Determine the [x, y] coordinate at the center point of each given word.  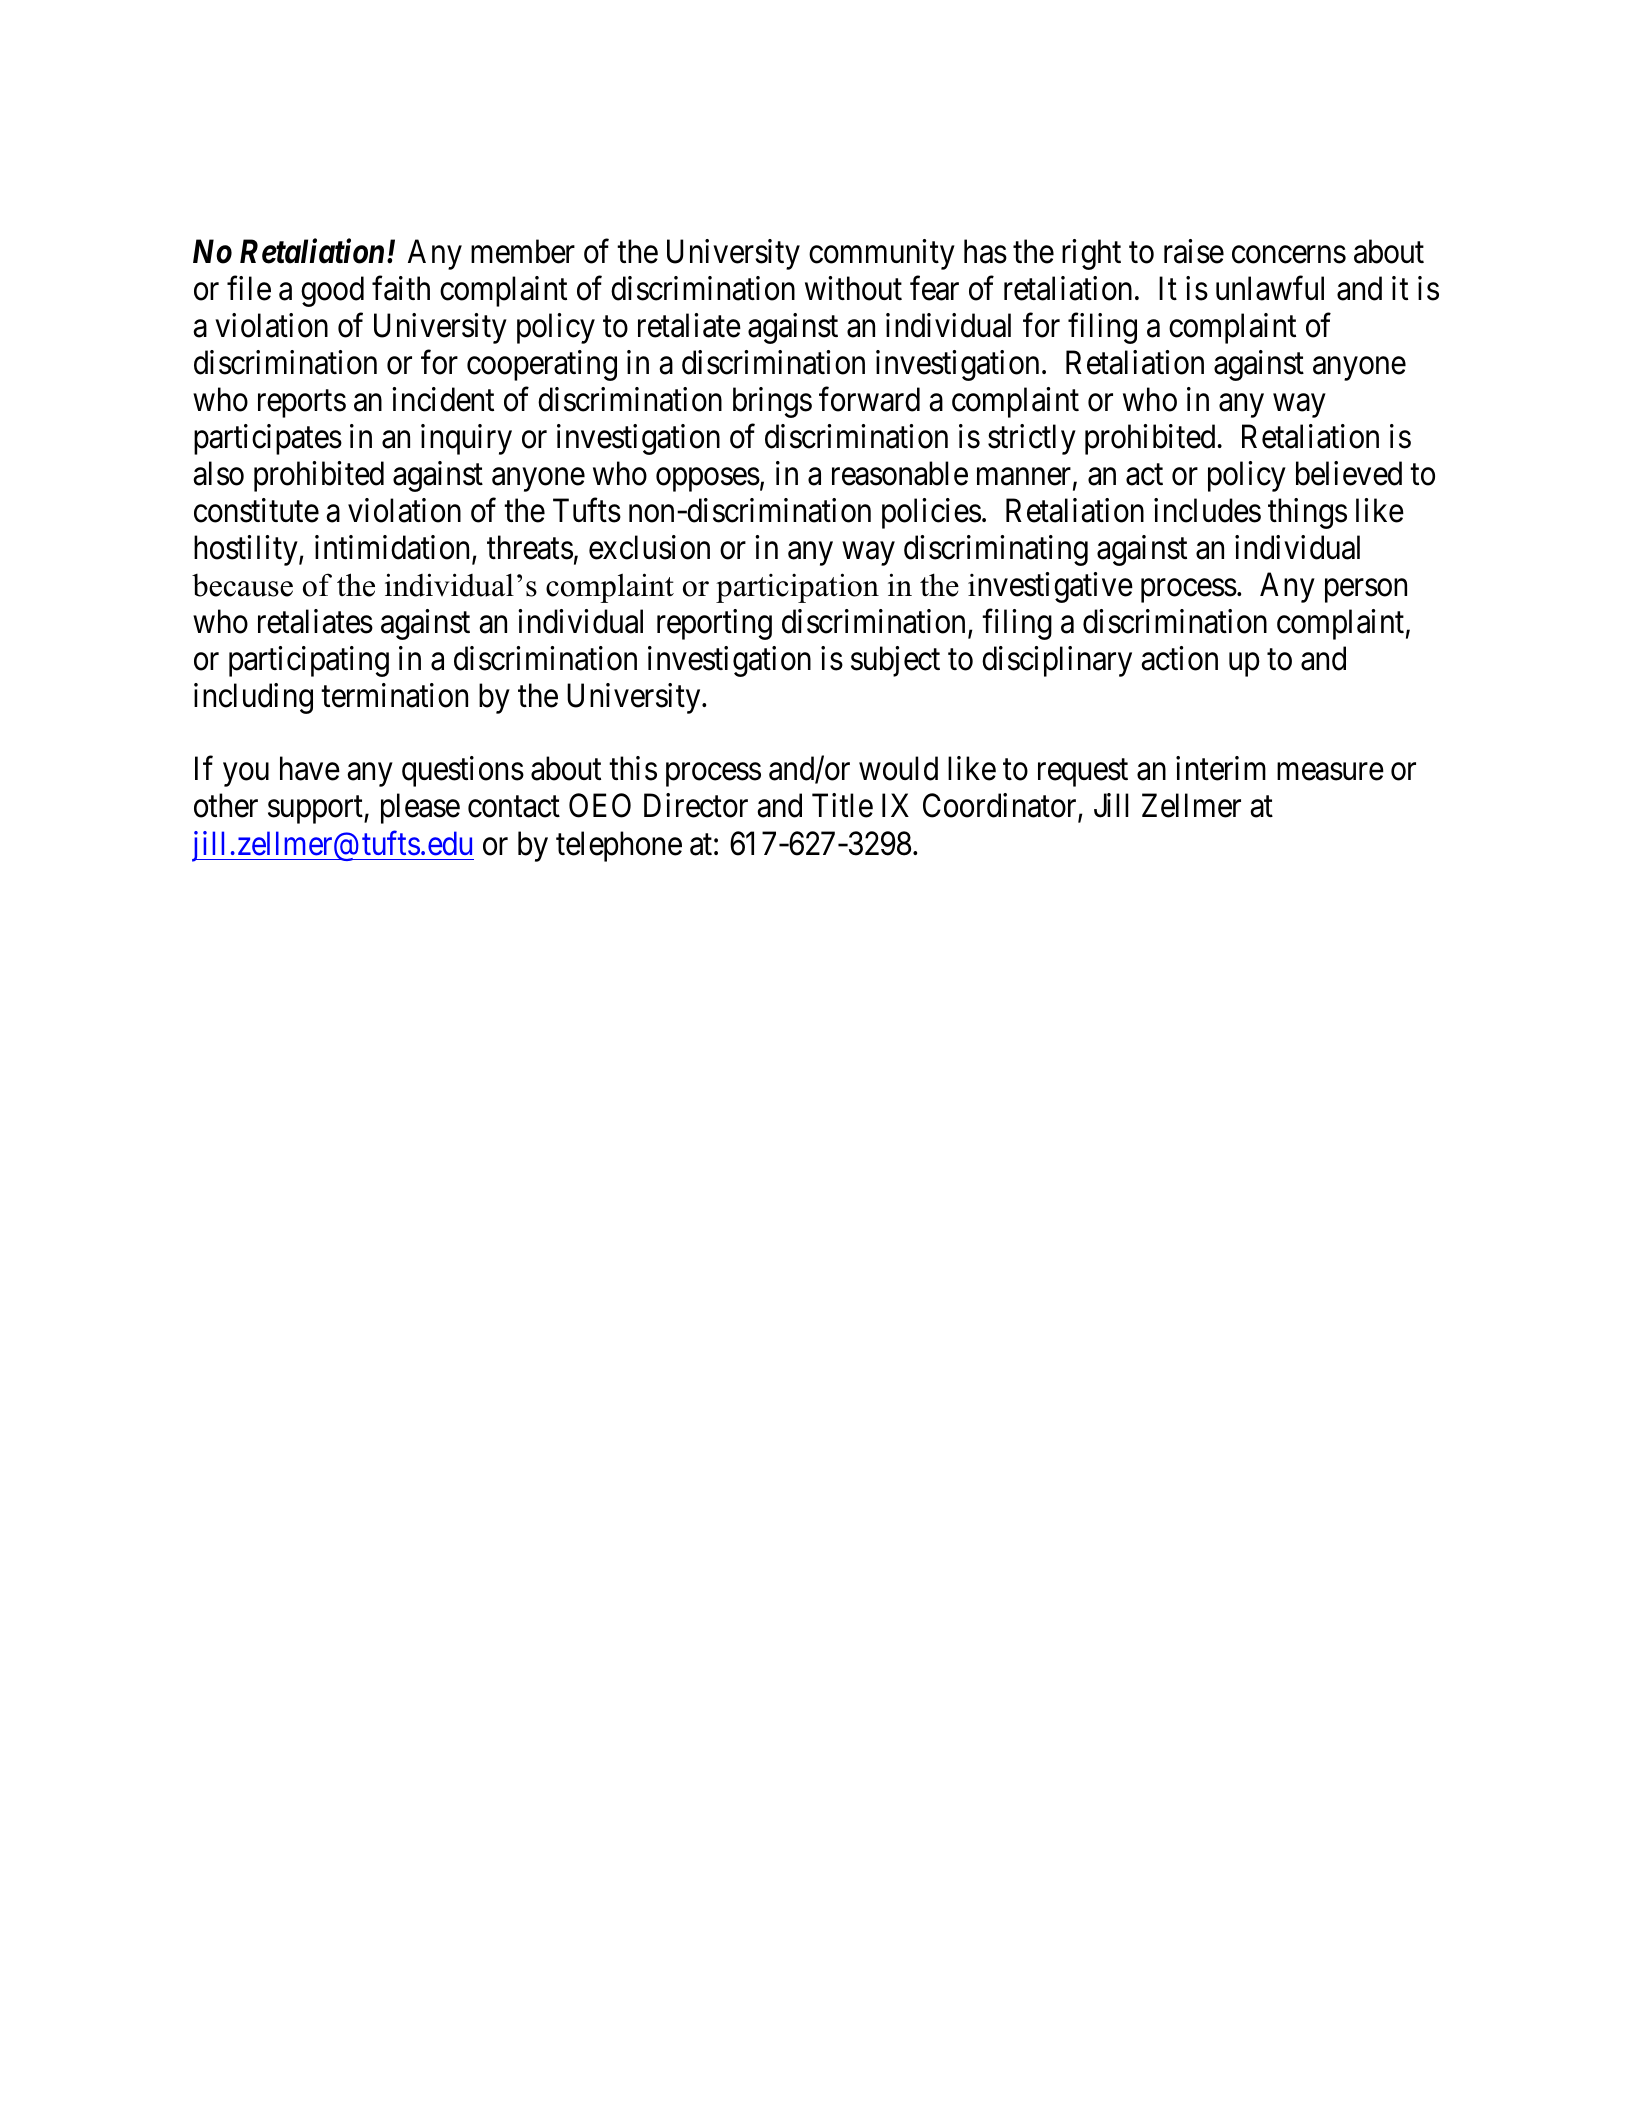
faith [401, 288]
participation [797, 588]
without [853, 288]
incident [443, 399]
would [898, 769]
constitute [256, 510]
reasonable [900, 473]
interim [1221, 769]
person [1366, 591]
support [316, 810]
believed [1349, 473]
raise [1194, 252]
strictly [1032, 439]
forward [869, 399]
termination [394, 695]
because [242, 585]
